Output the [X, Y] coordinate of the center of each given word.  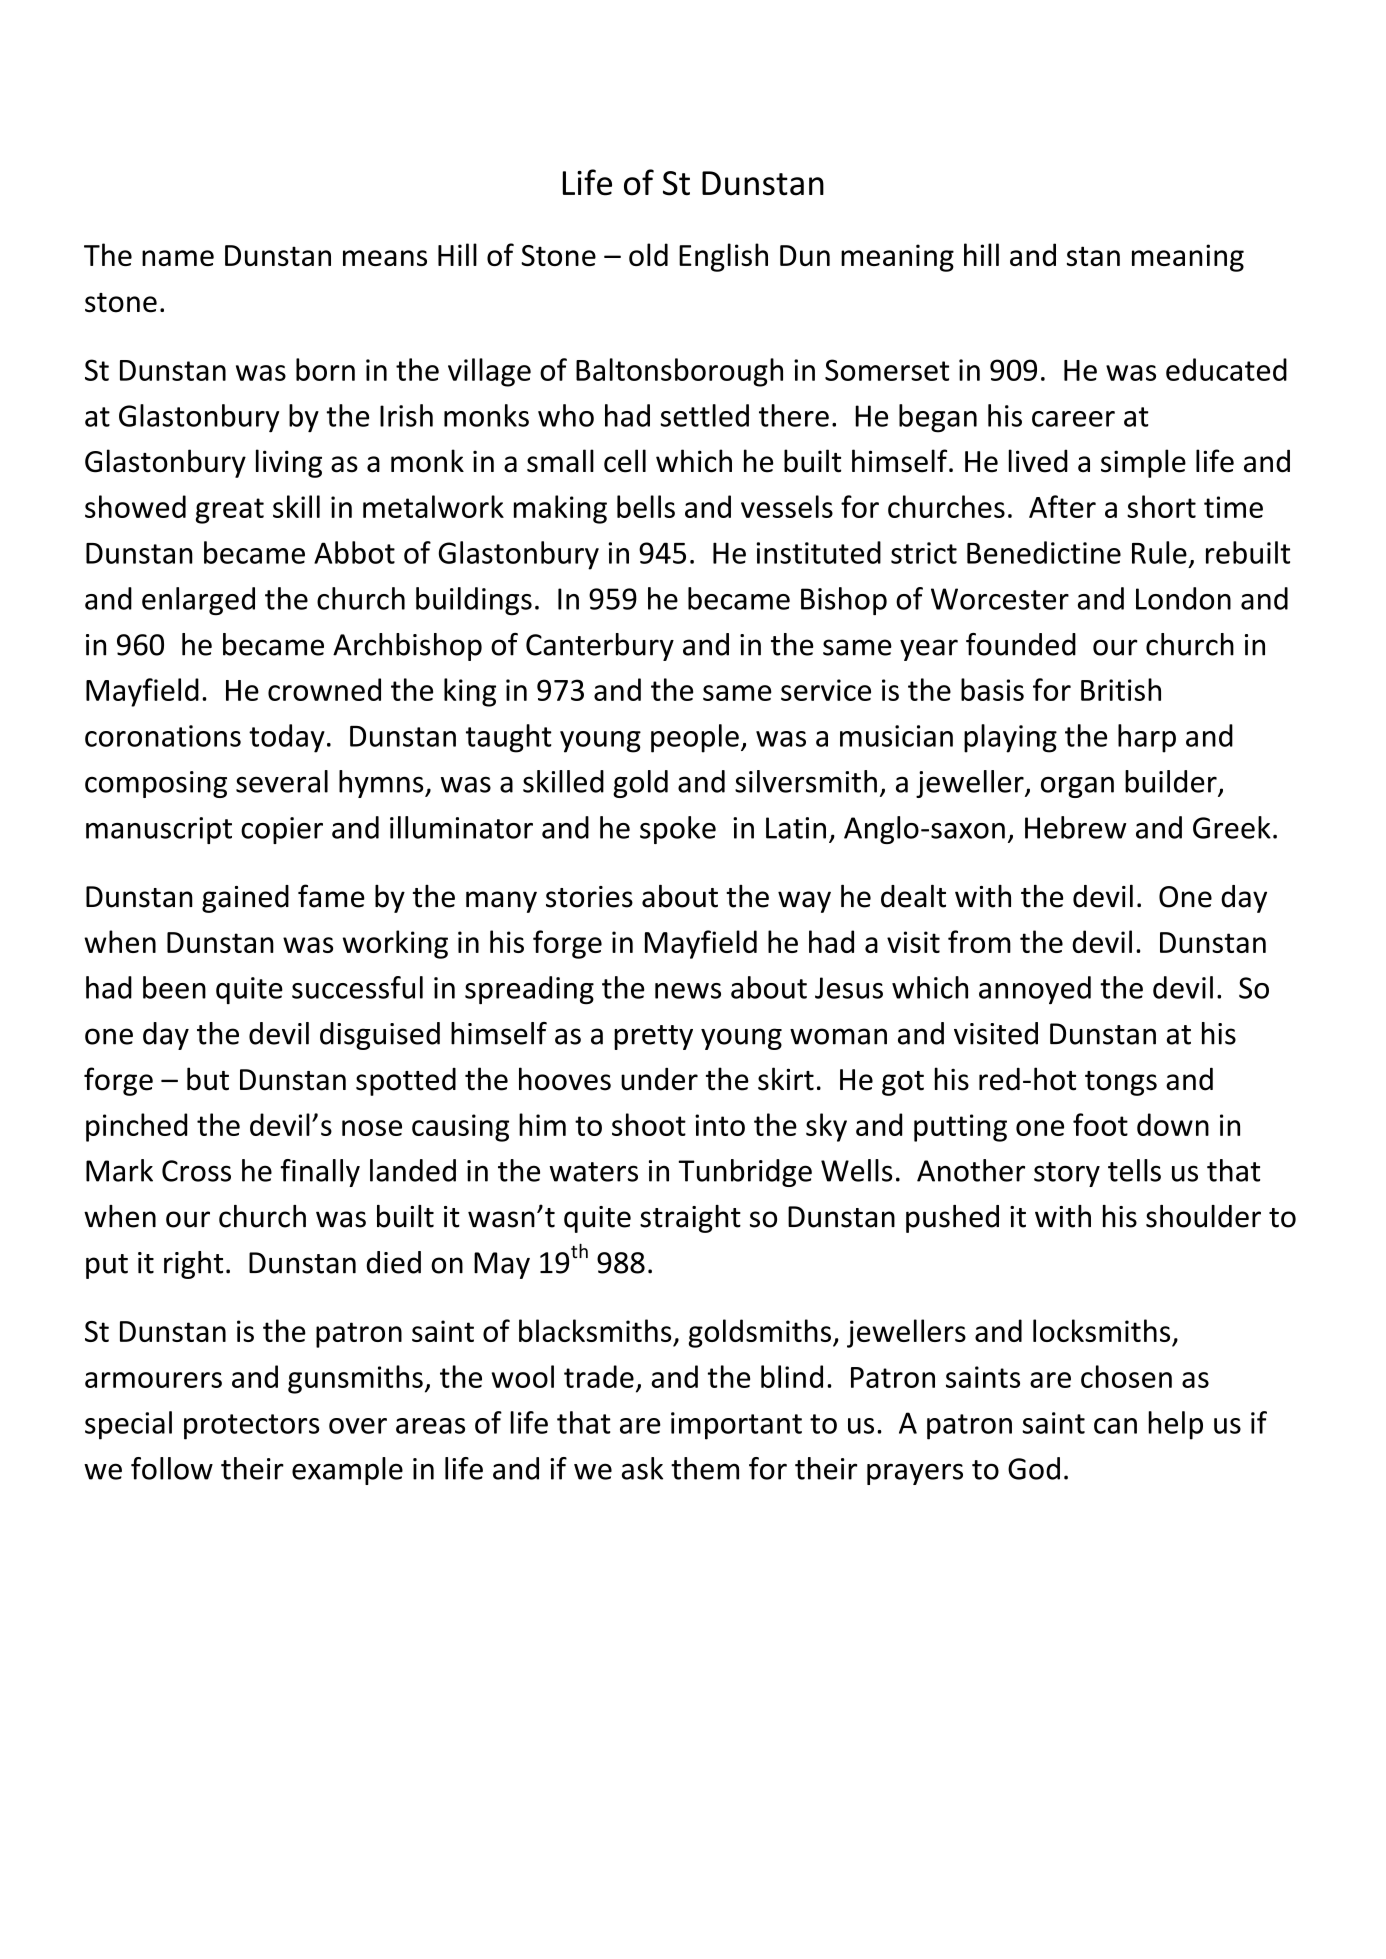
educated [1226, 369]
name [178, 258]
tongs [1121, 1083]
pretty [653, 1037]
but [208, 1079]
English [723, 257]
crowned [324, 689]
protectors [252, 1427]
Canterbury [600, 647]
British [1121, 689]
